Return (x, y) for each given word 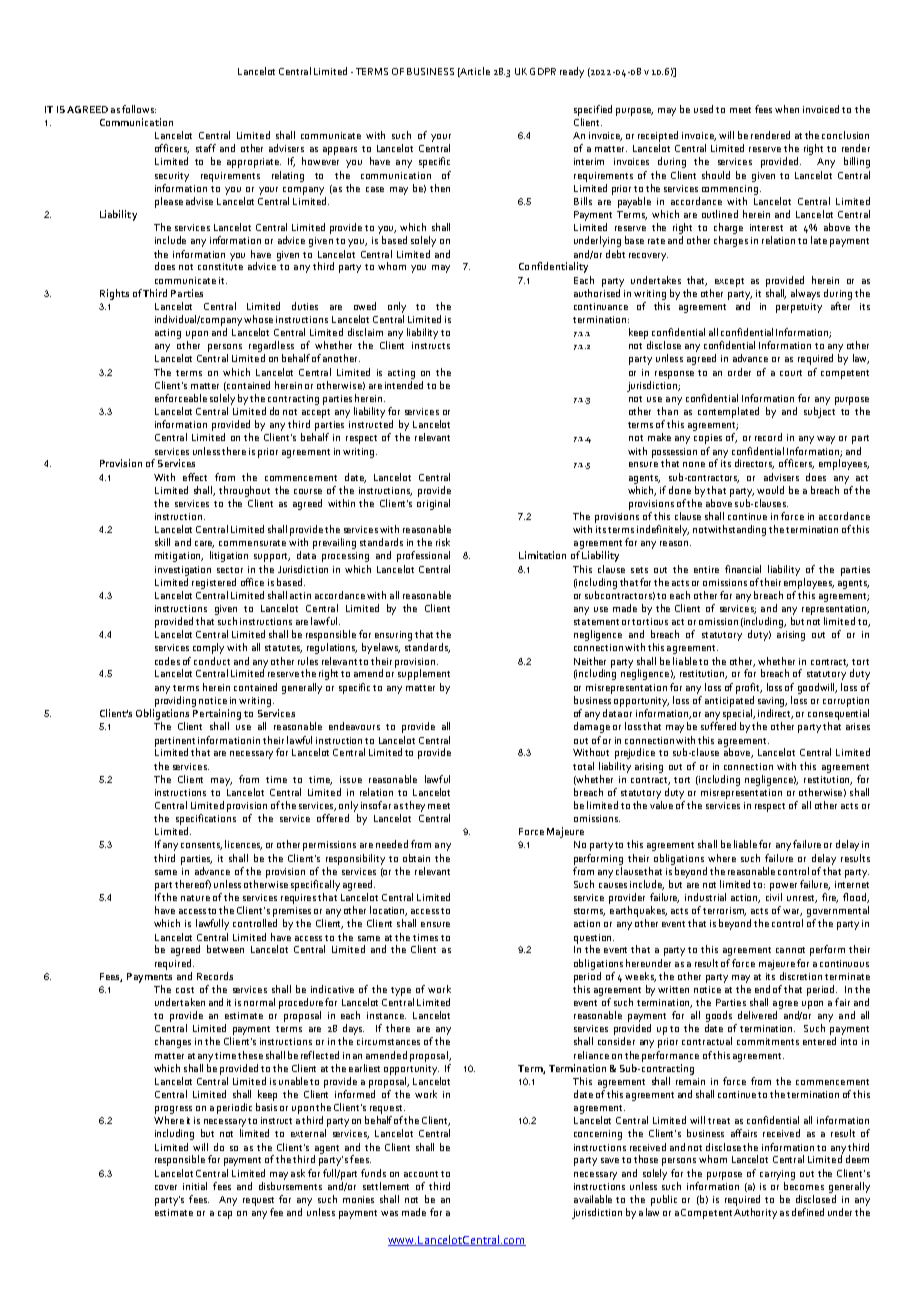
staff (206, 148)
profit (749, 688)
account (421, 1174)
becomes (804, 1186)
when (787, 109)
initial (195, 1186)
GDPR (543, 71)
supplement (424, 674)
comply (208, 648)
